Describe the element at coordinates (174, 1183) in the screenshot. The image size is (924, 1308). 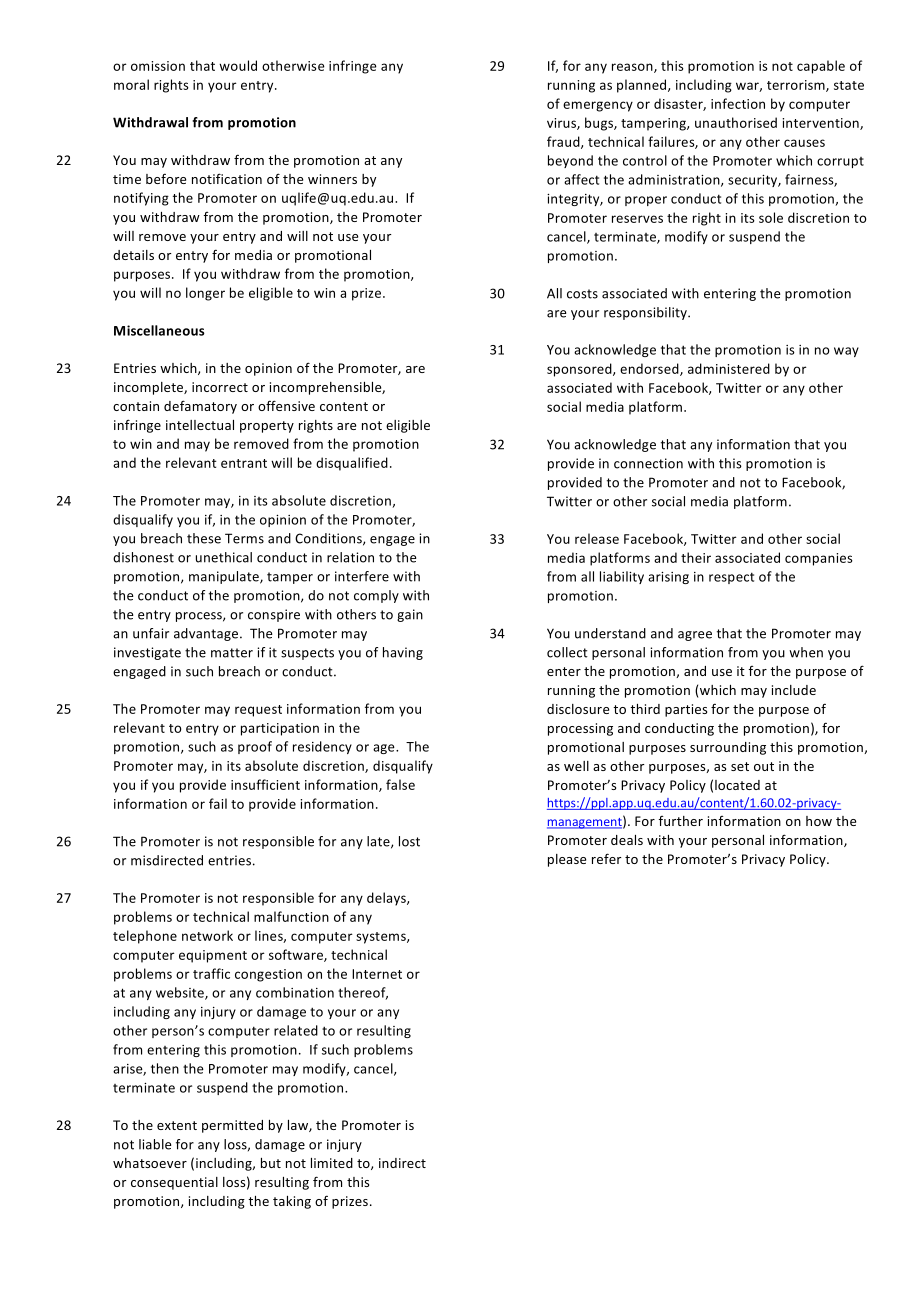
I see `consequential` at that location.
